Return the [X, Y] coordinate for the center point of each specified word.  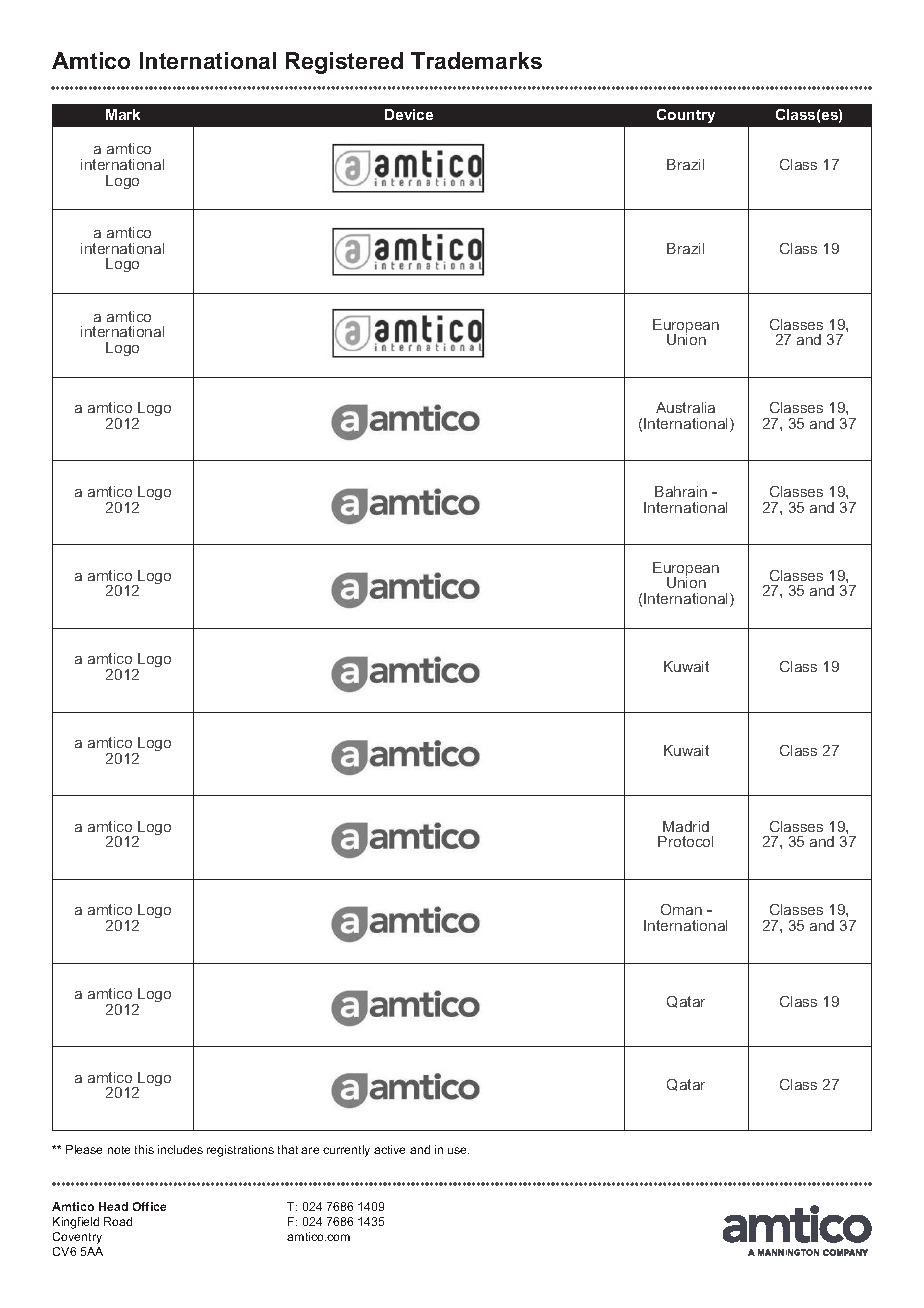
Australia [685, 407]
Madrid [686, 826]
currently [346, 1151]
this [144, 1149]
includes [180, 1149]
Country [686, 116]
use [458, 1150]
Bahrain [681, 491]
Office [149, 1206]
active [389, 1149]
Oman [681, 909]
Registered [344, 63]
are [310, 1150]
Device [409, 114]
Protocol [685, 841]
